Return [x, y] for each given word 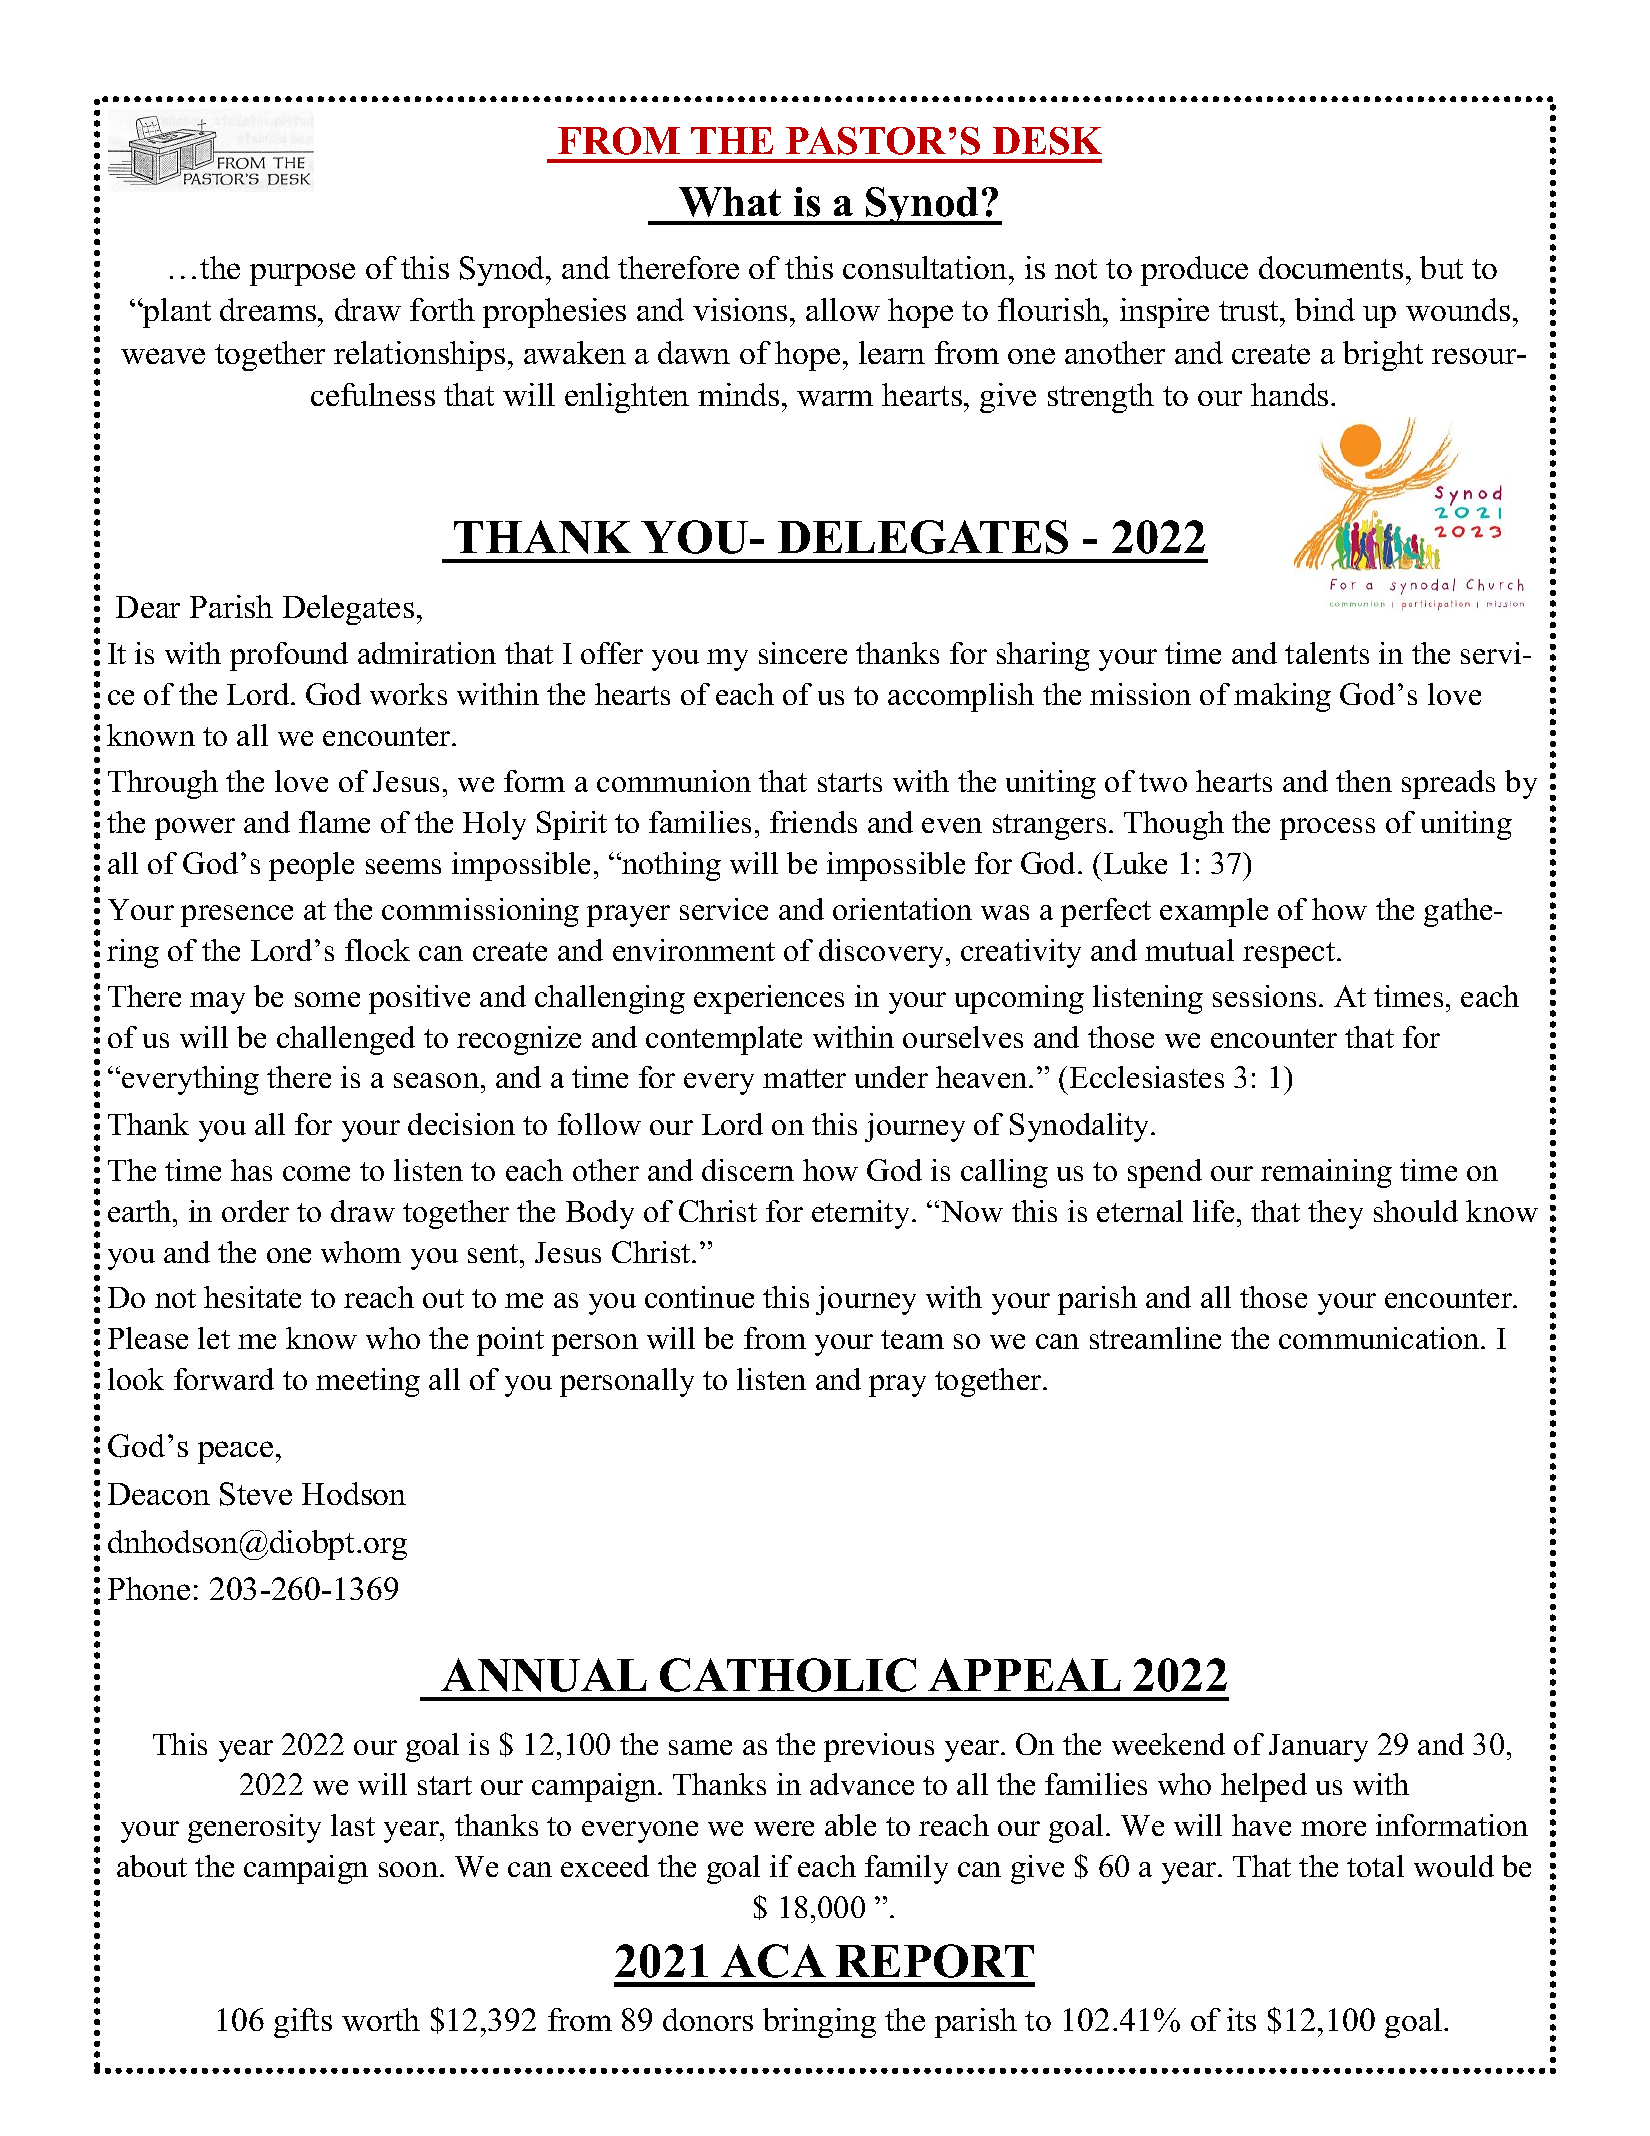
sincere [803, 653]
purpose [302, 274]
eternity [862, 1214]
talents [1327, 653]
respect [1290, 955]
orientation [902, 909]
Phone [149, 1588]
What [730, 202]
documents [1331, 267]
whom [361, 1252]
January [1318, 1748]
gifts [303, 2023]
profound [289, 656]
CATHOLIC [788, 1675]
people [311, 866]
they [1335, 1214]
